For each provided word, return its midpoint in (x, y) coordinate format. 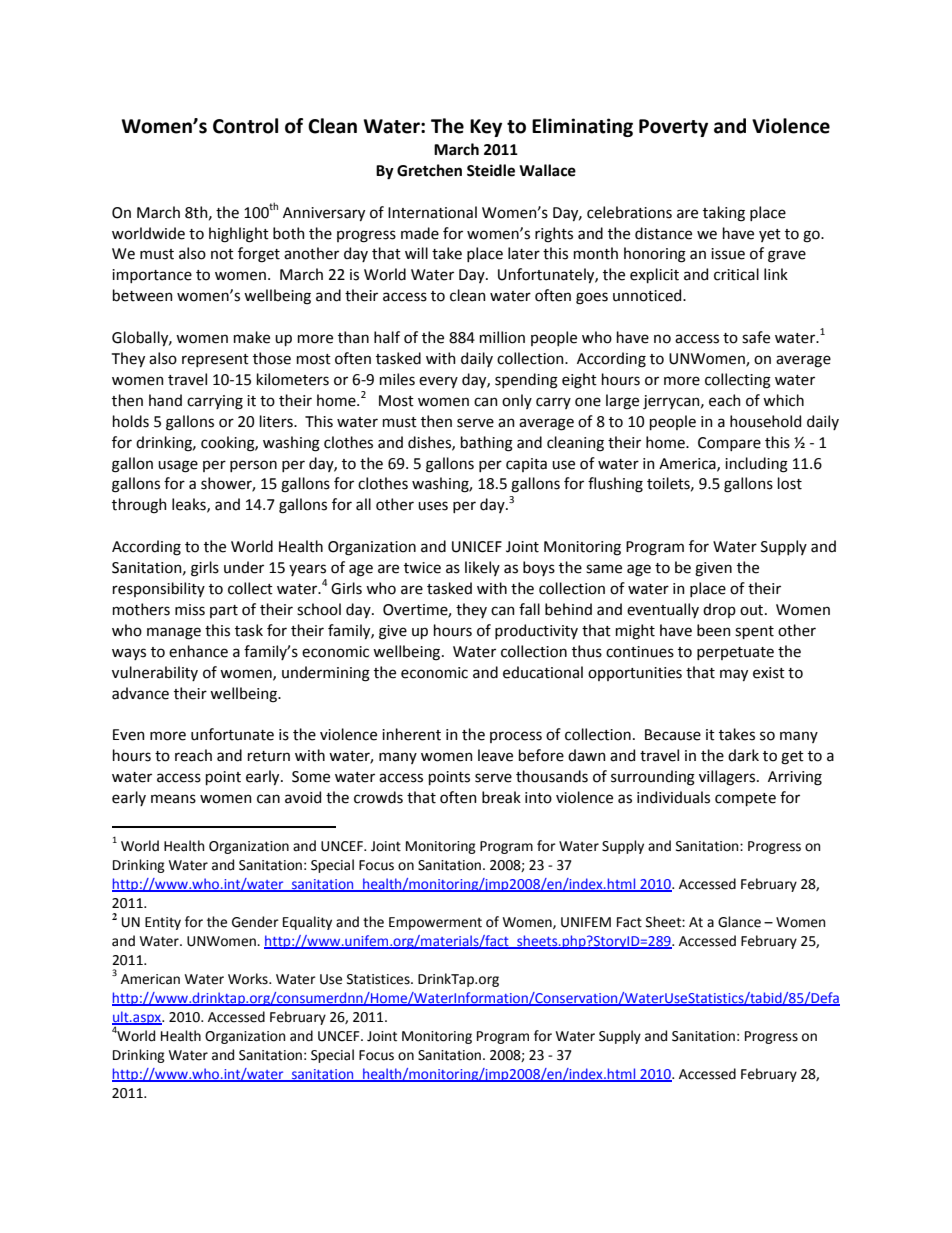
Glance (739, 922)
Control (245, 126)
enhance (198, 651)
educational (543, 672)
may (734, 675)
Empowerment (435, 923)
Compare (729, 444)
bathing (487, 444)
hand (165, 400)
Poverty (673, 128)
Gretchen (429, 170)
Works (249, 979)
